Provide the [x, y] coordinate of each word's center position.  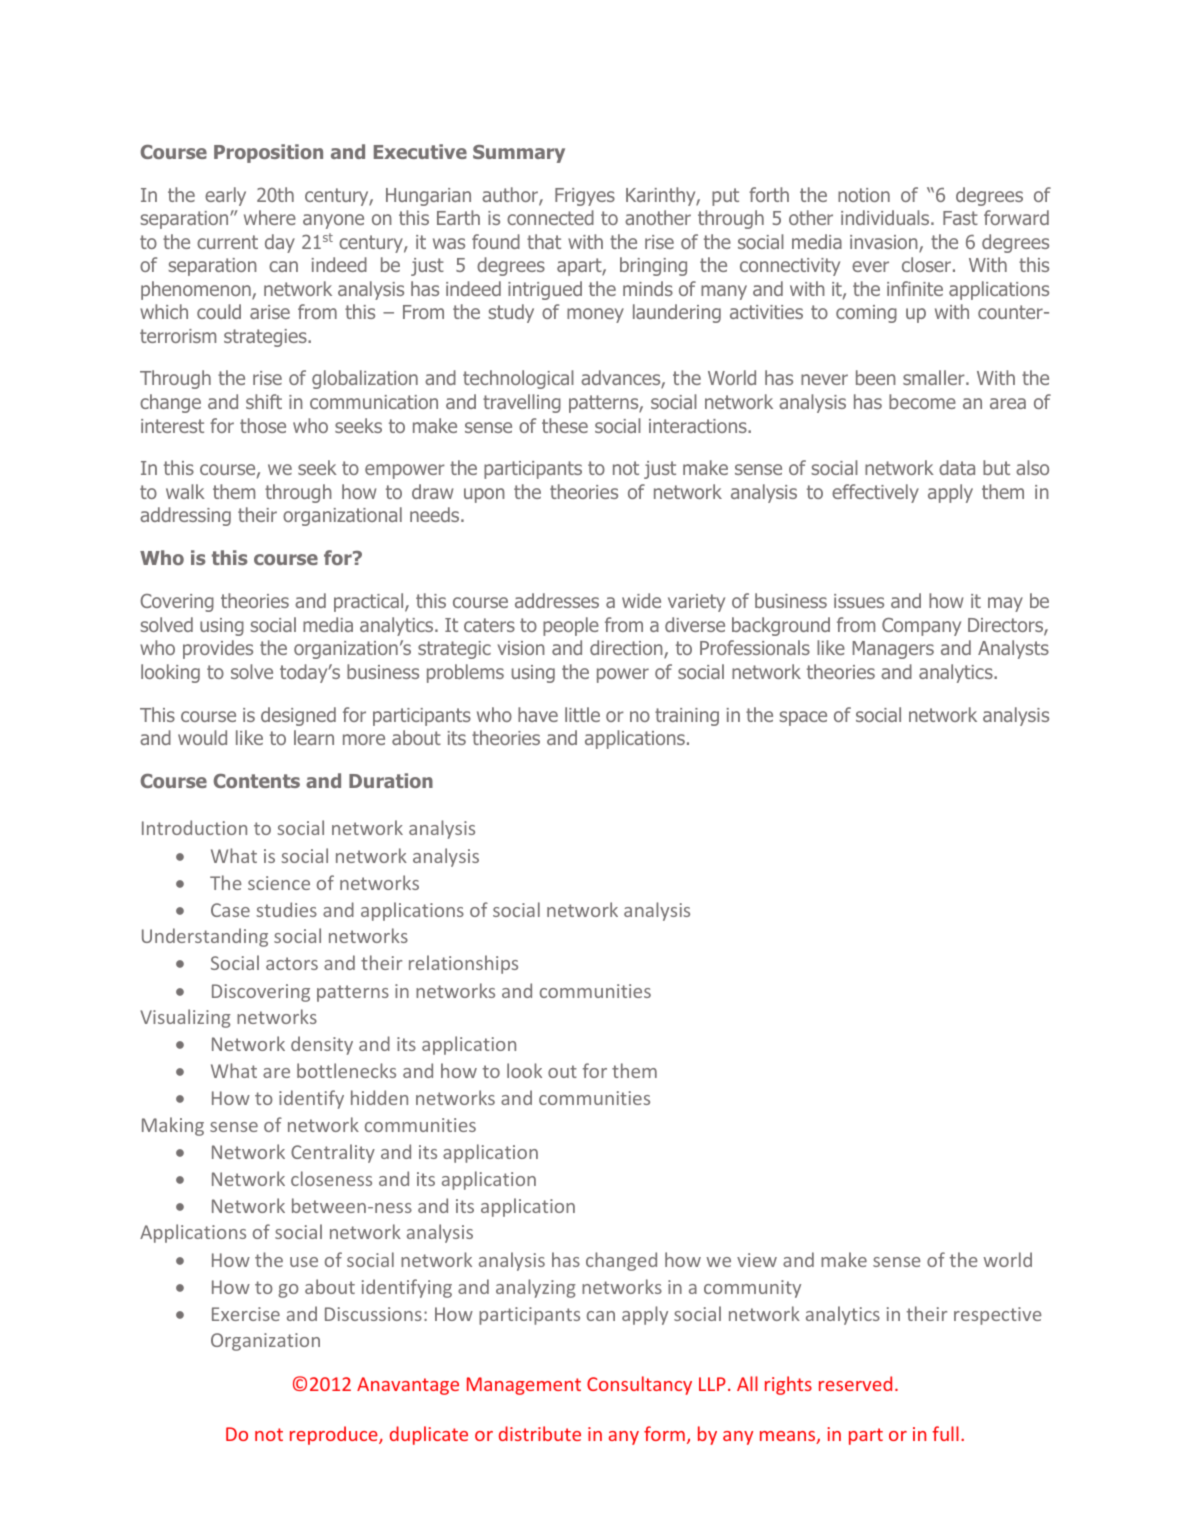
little [582, 714]
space [803, 718]
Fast [960, 218]
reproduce [335, 1435]
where [270, 217]
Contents [257, 781]
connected [550, 217]
